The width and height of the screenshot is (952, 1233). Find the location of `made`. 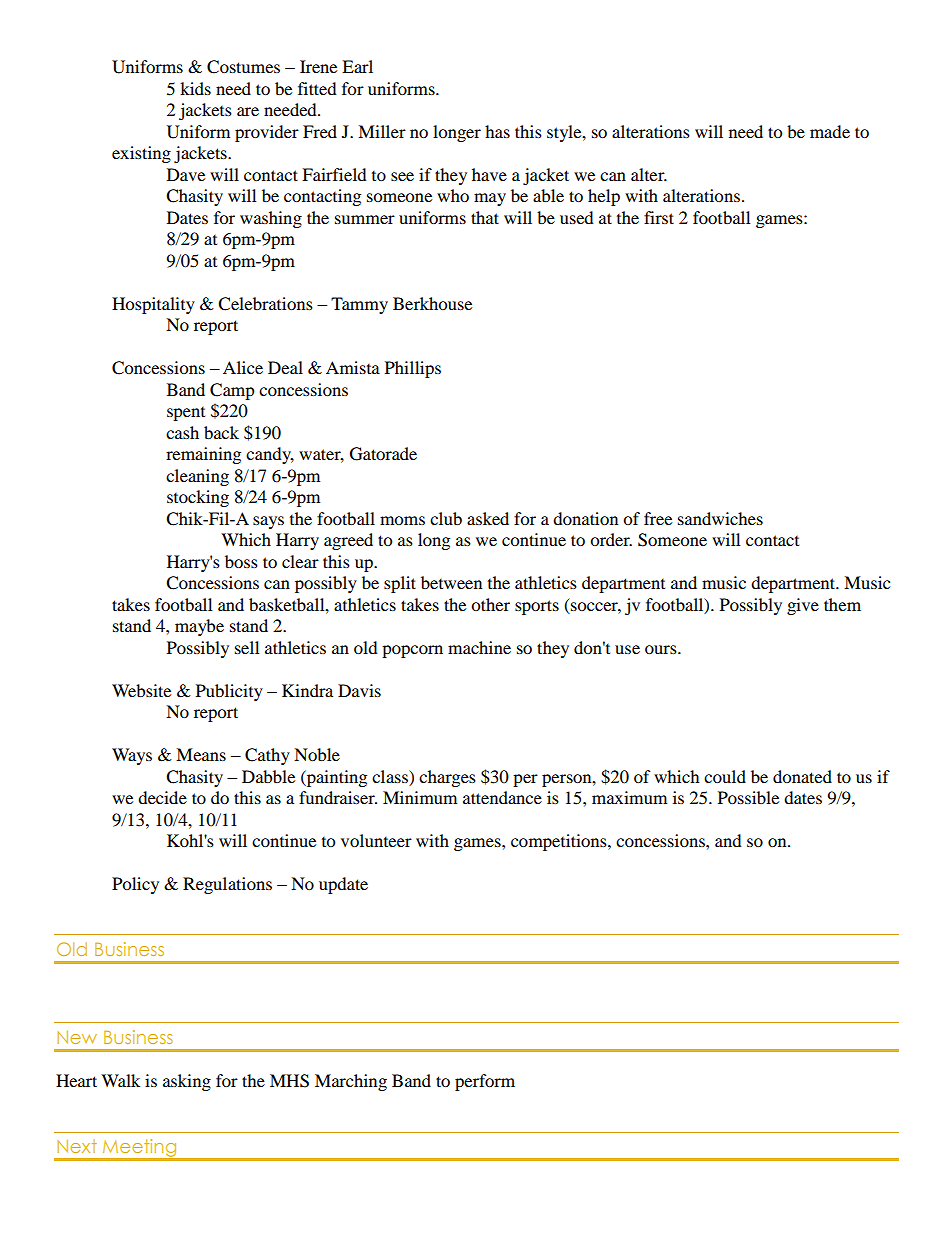

made is located at coordinates (830, 131).
